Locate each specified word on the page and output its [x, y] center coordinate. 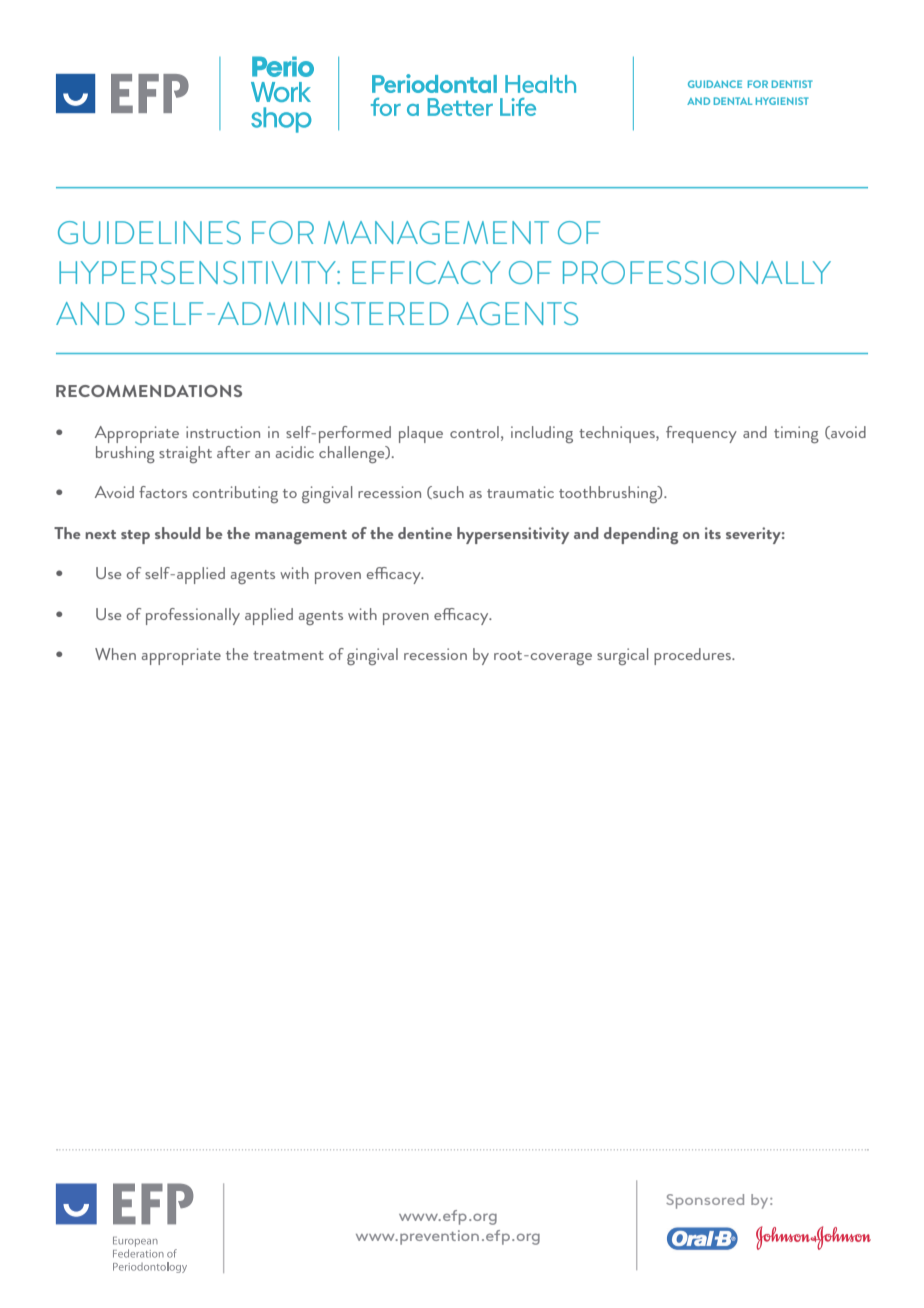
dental [733, 101]
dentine [425, 533]
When [115, 654]
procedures [693, 656]
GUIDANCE [715, 84]
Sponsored [705, 1201]
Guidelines [149, 232]
